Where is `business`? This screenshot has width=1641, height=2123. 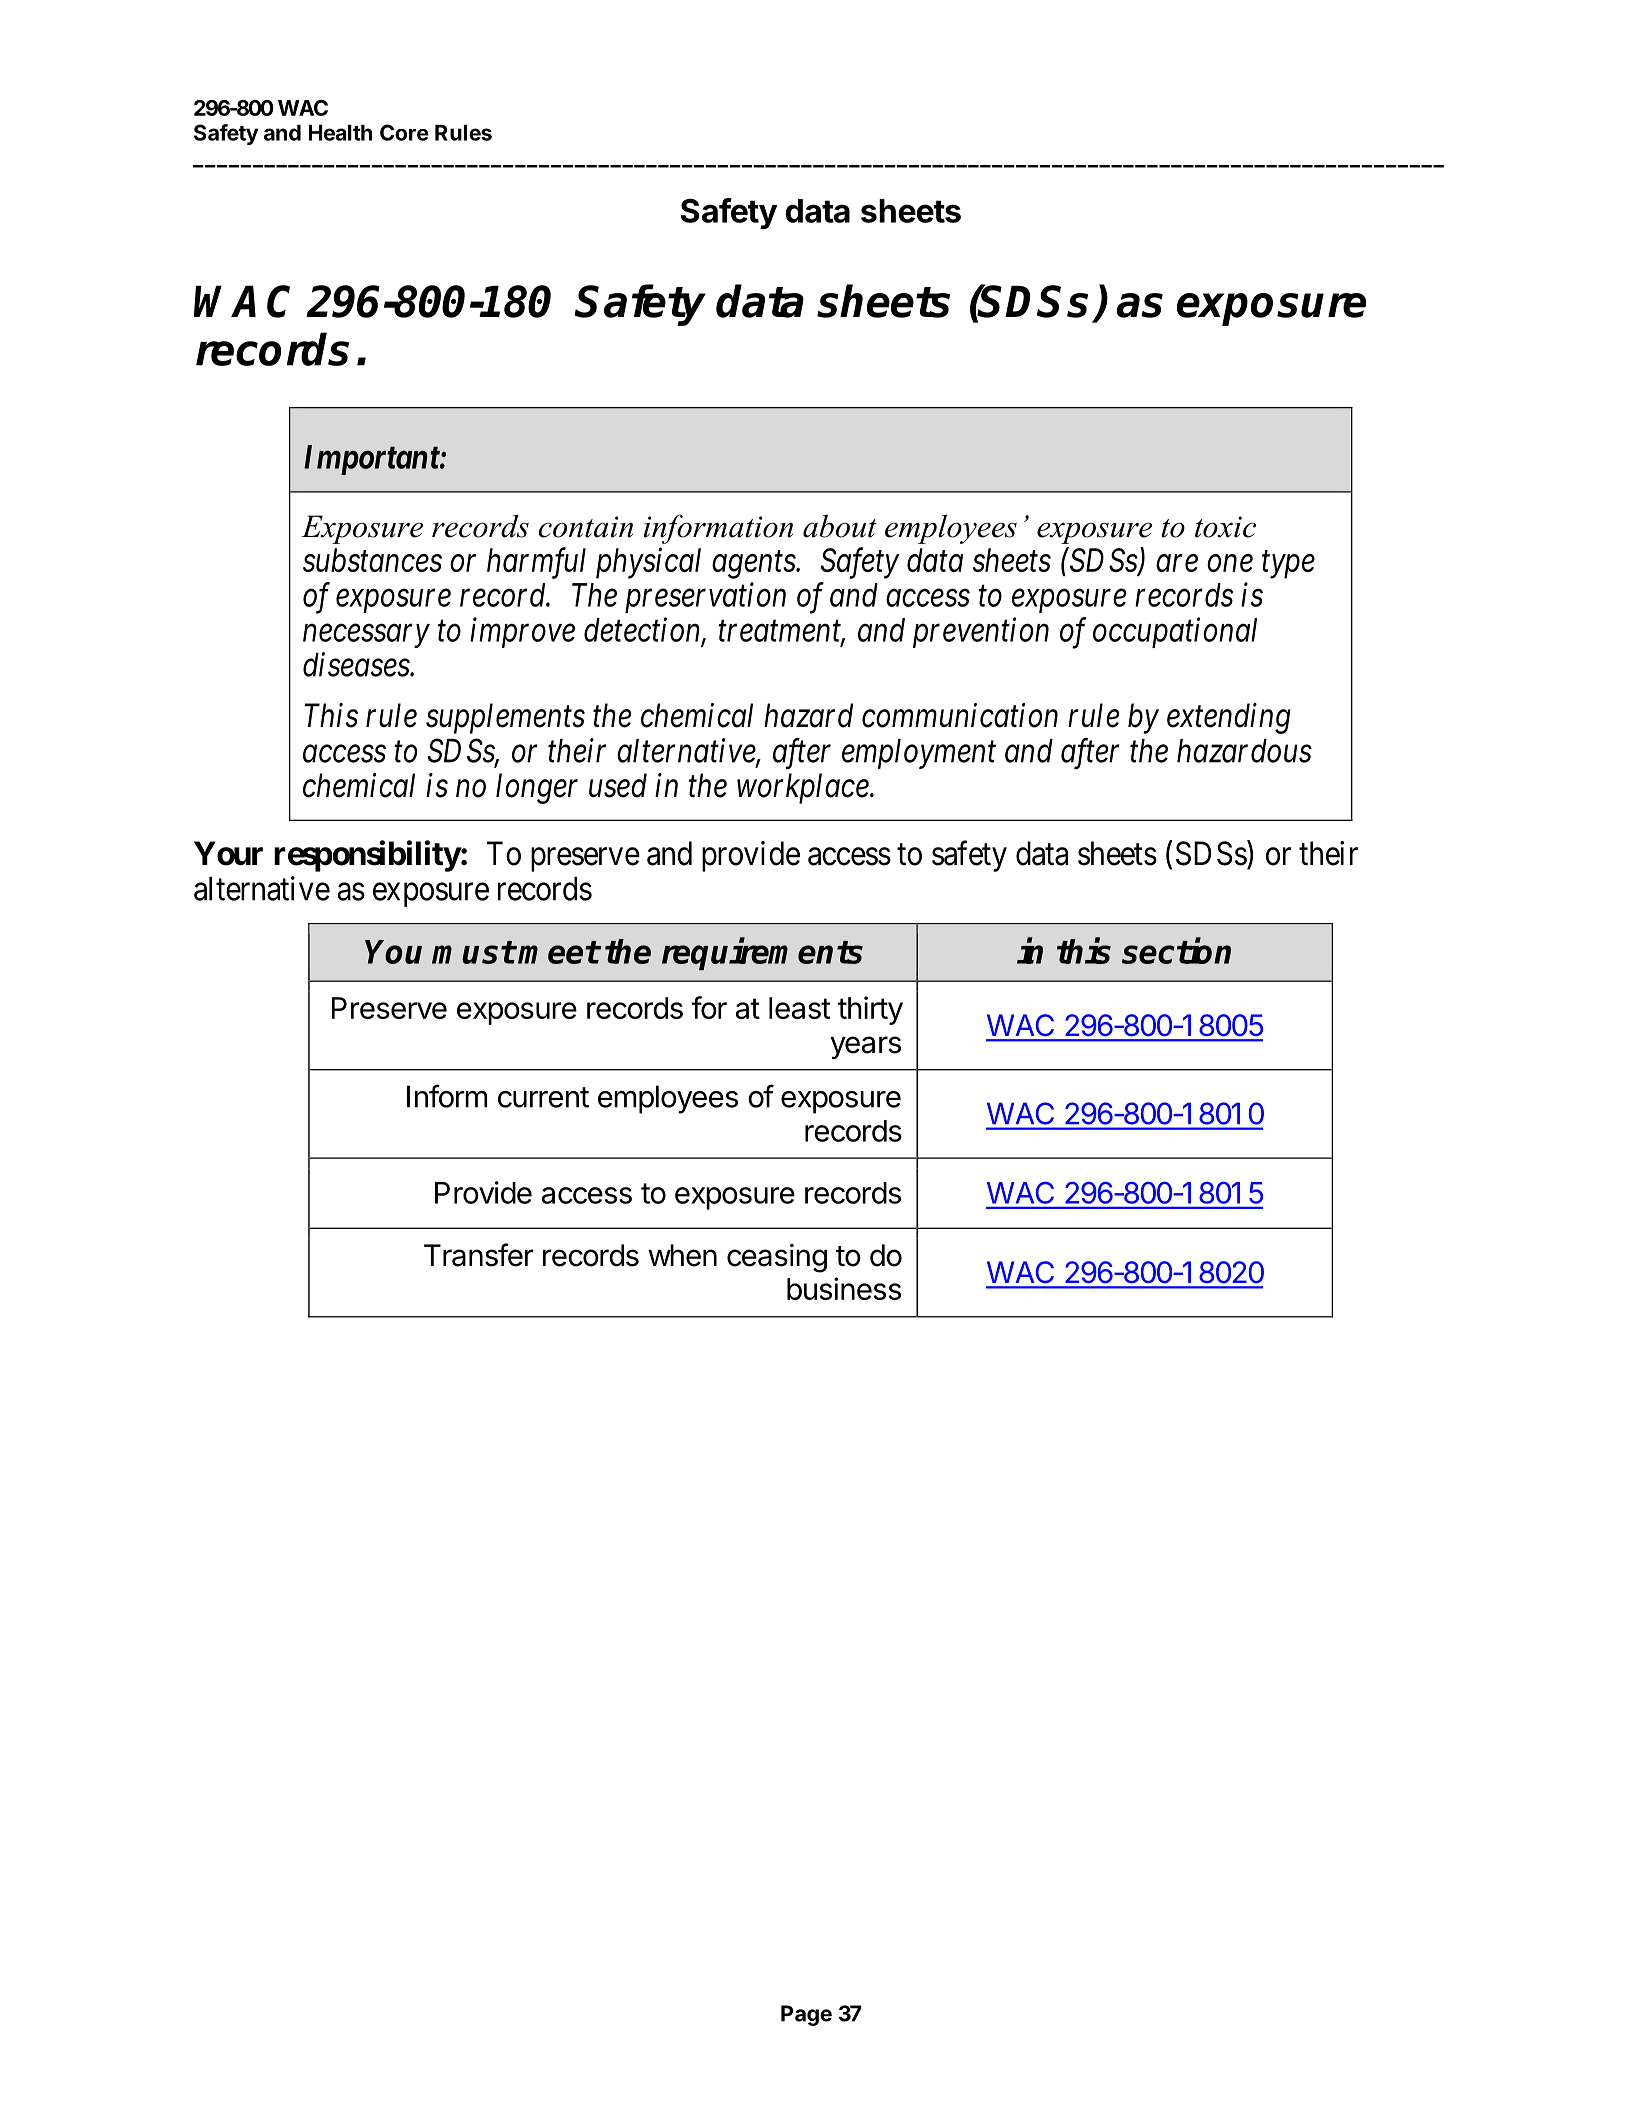
business is located at coordinates (844, 1288).
